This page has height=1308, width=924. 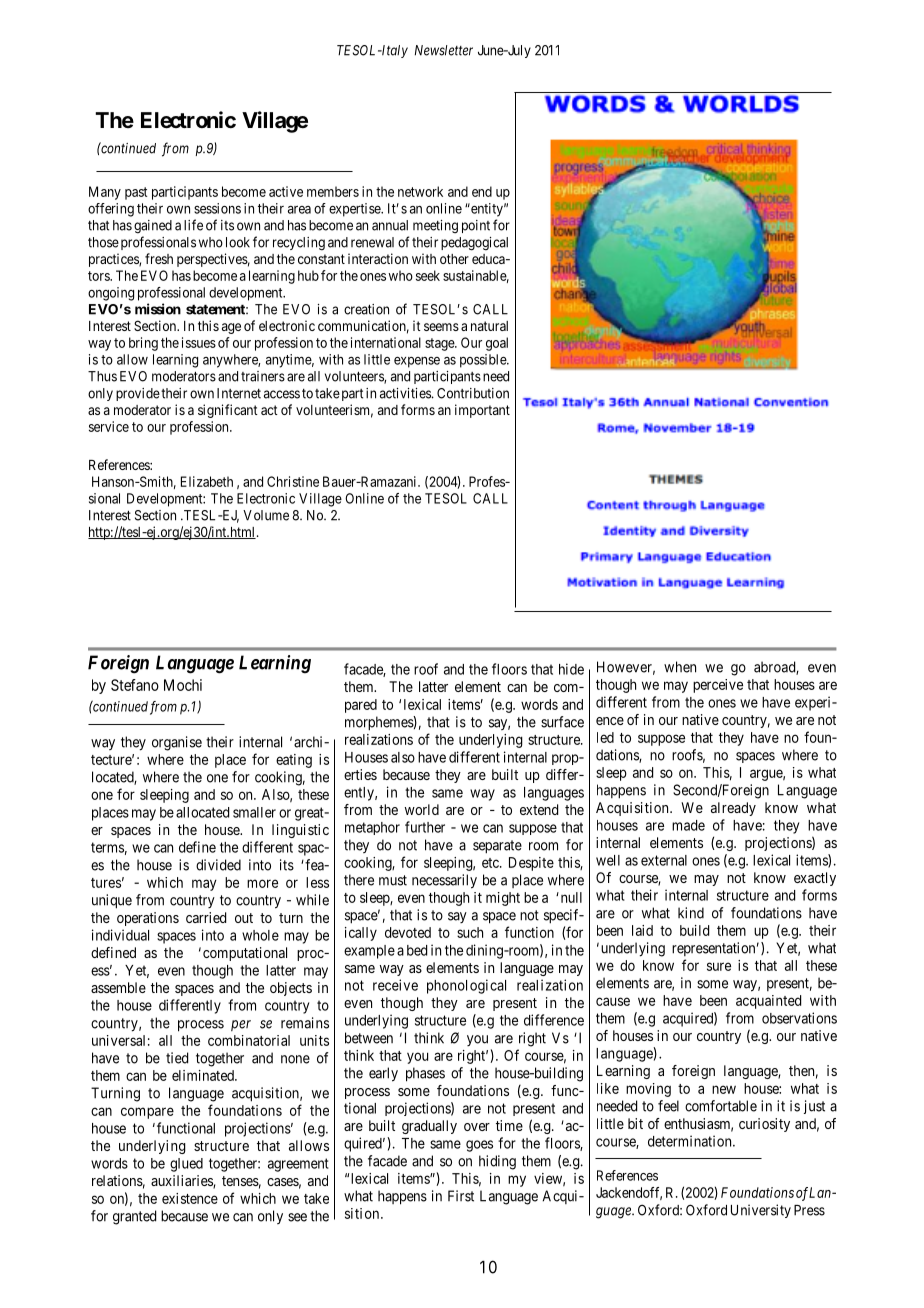 I want to click on glued, so click(x=186, y=1165).
